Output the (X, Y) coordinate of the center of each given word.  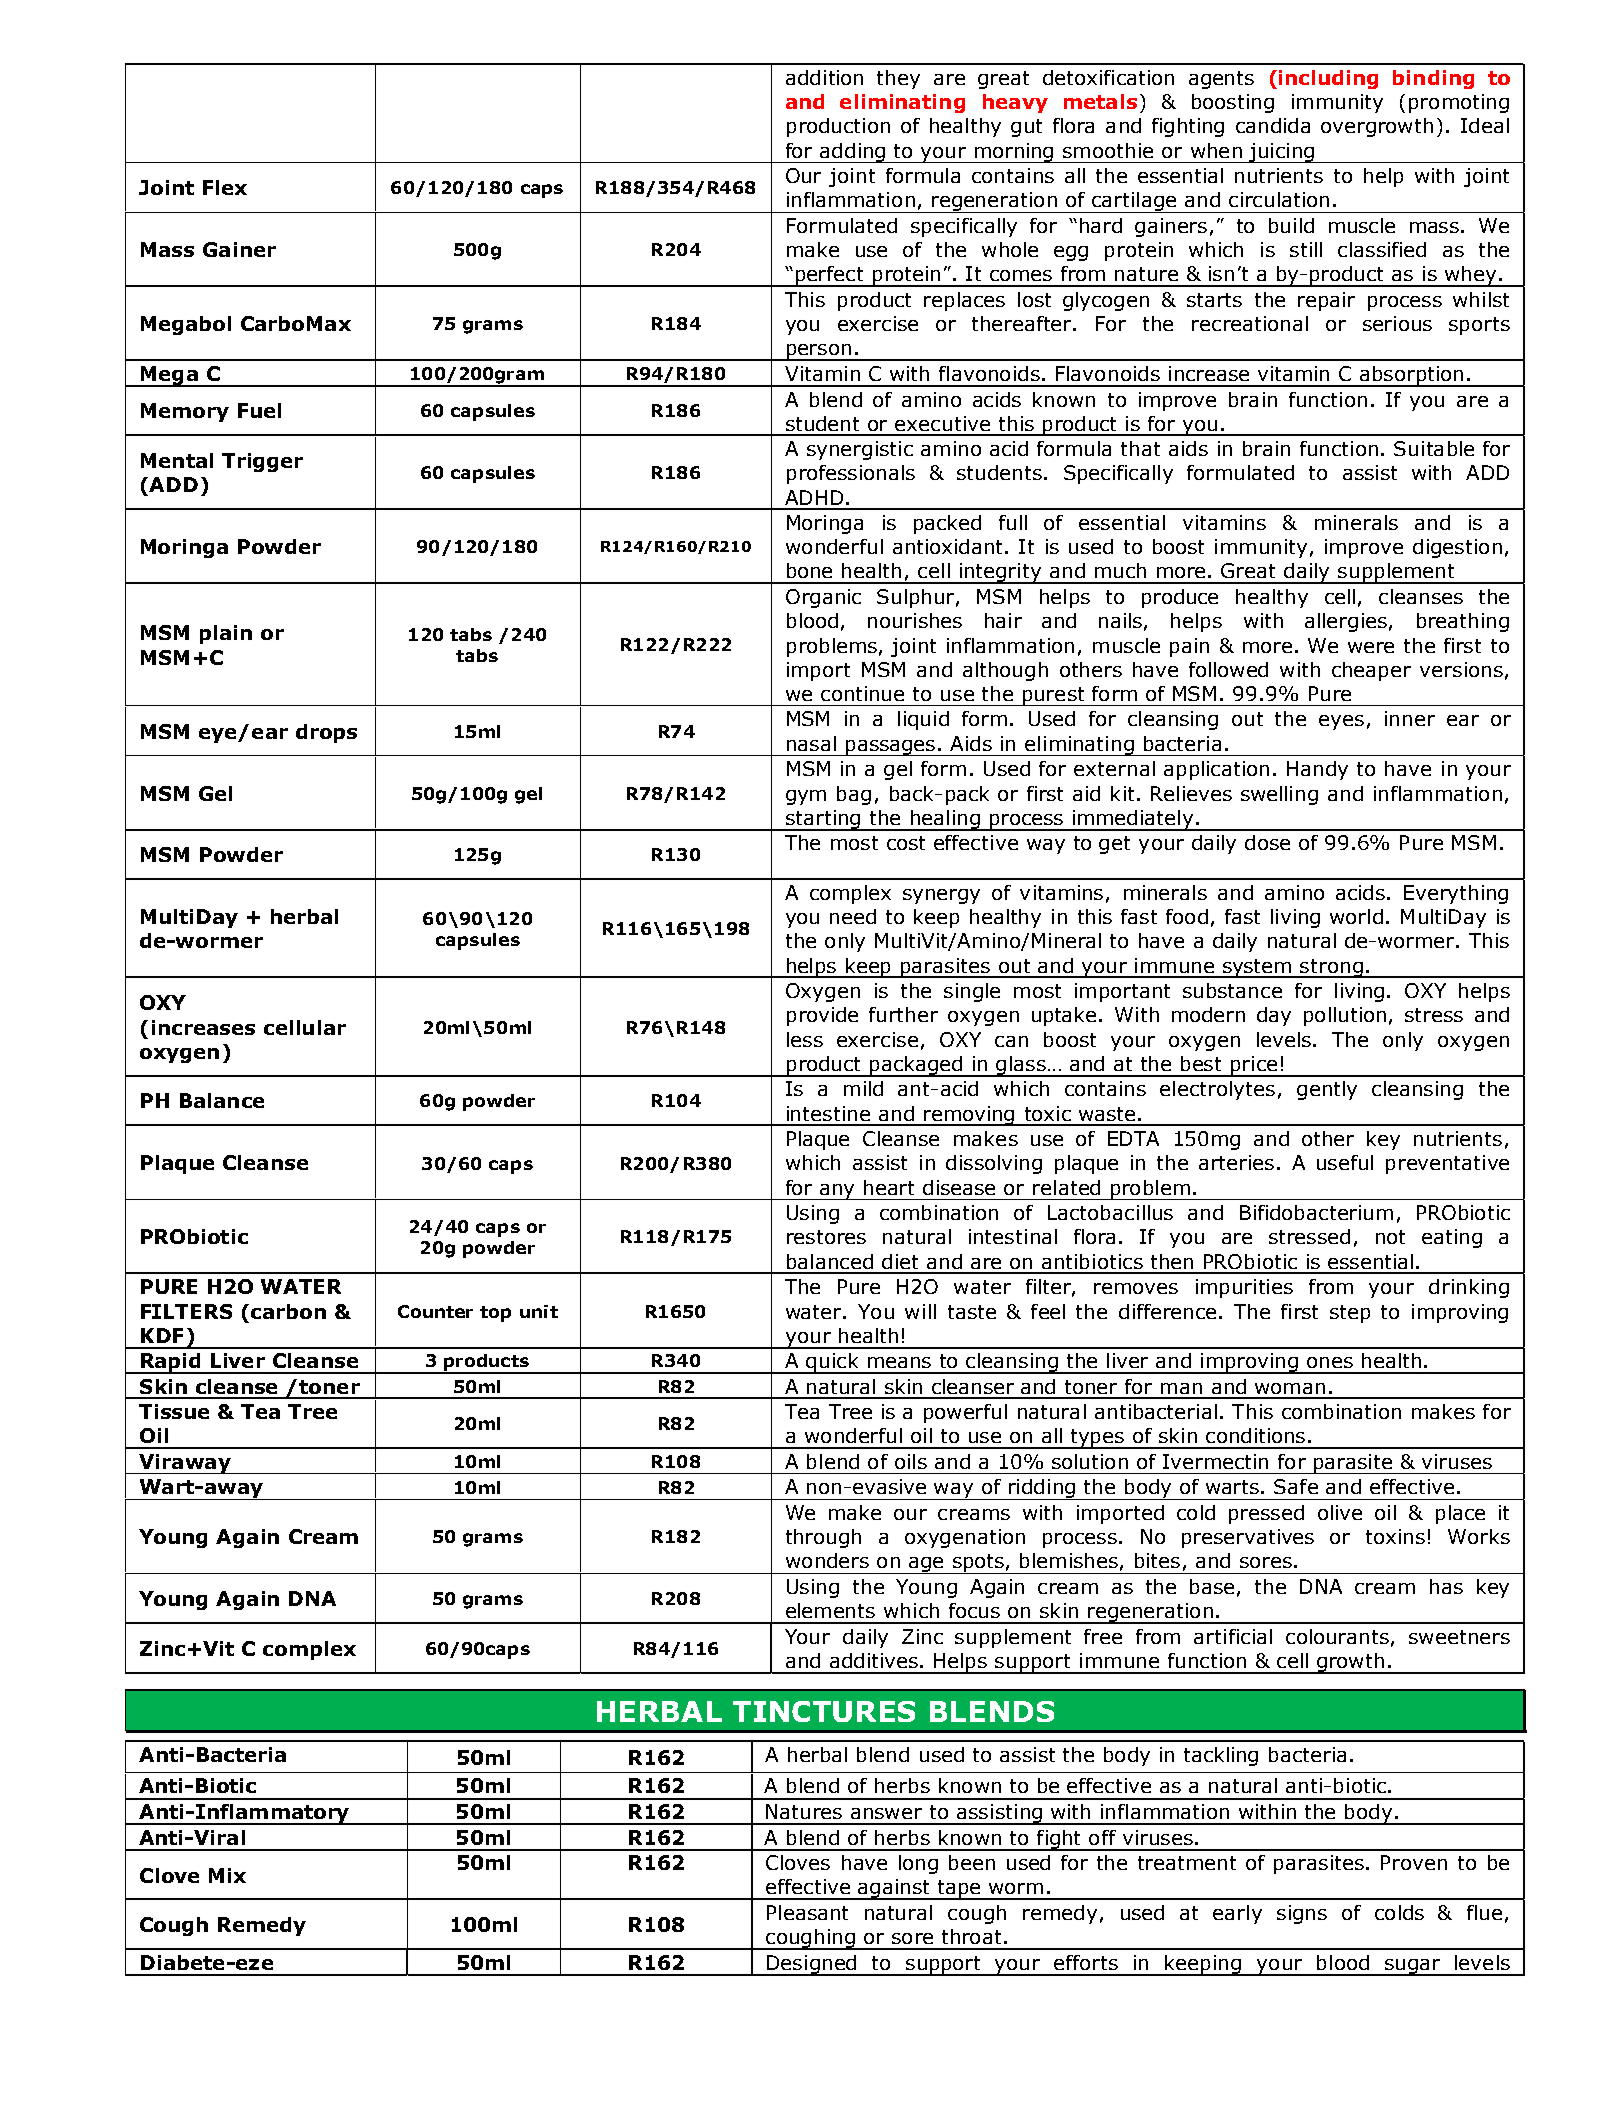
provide (822, 1016)
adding (853, 153)
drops (326, 733)
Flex (225, 187)
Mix (227, 1875)
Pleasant (807, 1912)
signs (1302, 1914)
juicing (1281, 153)
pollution (1345, 1016)
